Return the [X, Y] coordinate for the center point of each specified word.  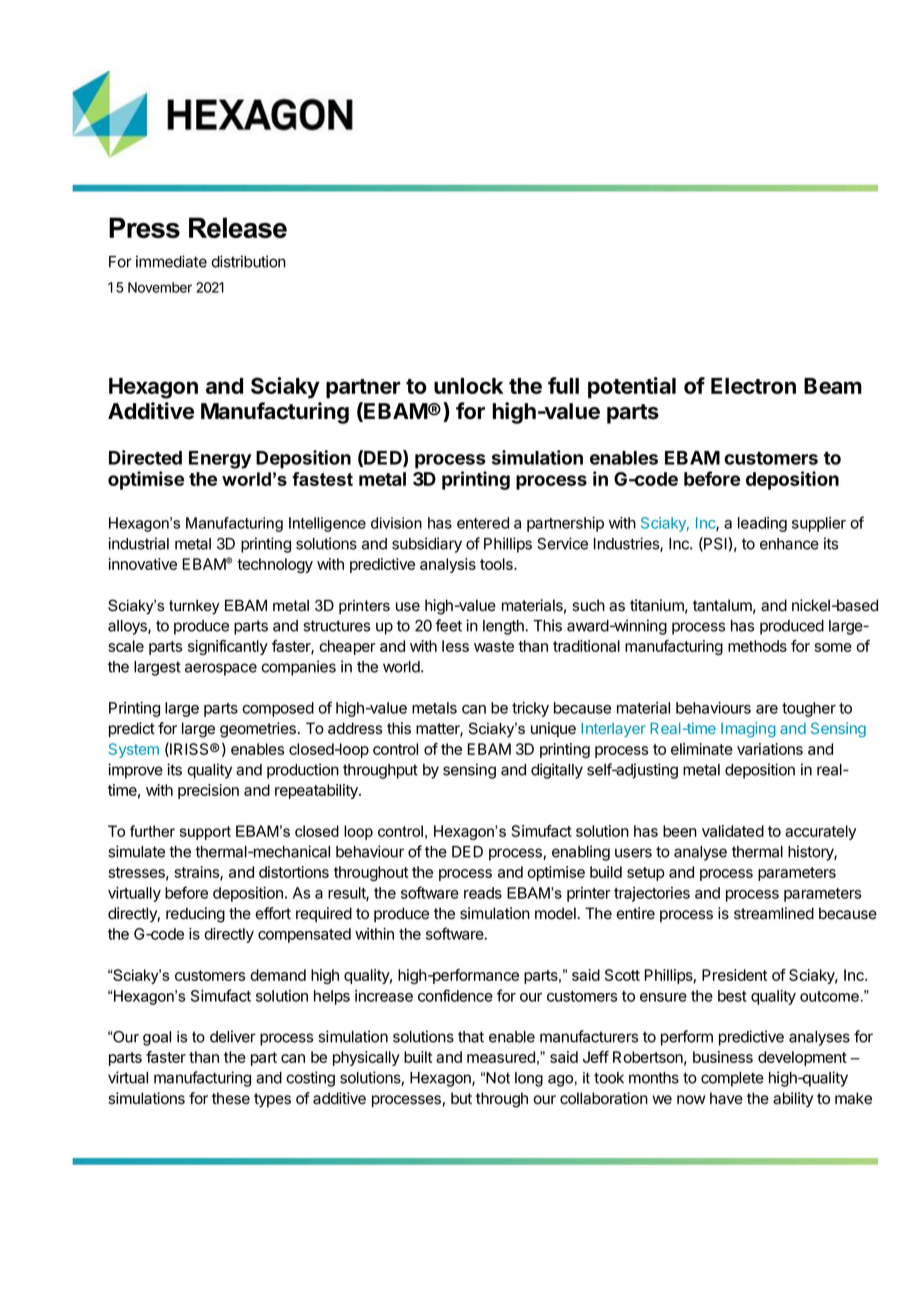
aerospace [221, 669]
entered [483, 523]
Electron [753, 386]
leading [762, 524]
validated [733, 831]
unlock [469, 386]
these [231, 1098]
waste [494, 646]
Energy [220, 460]
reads [483, 893]
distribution [248, 261]
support [205, 833]
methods [757, 646]
